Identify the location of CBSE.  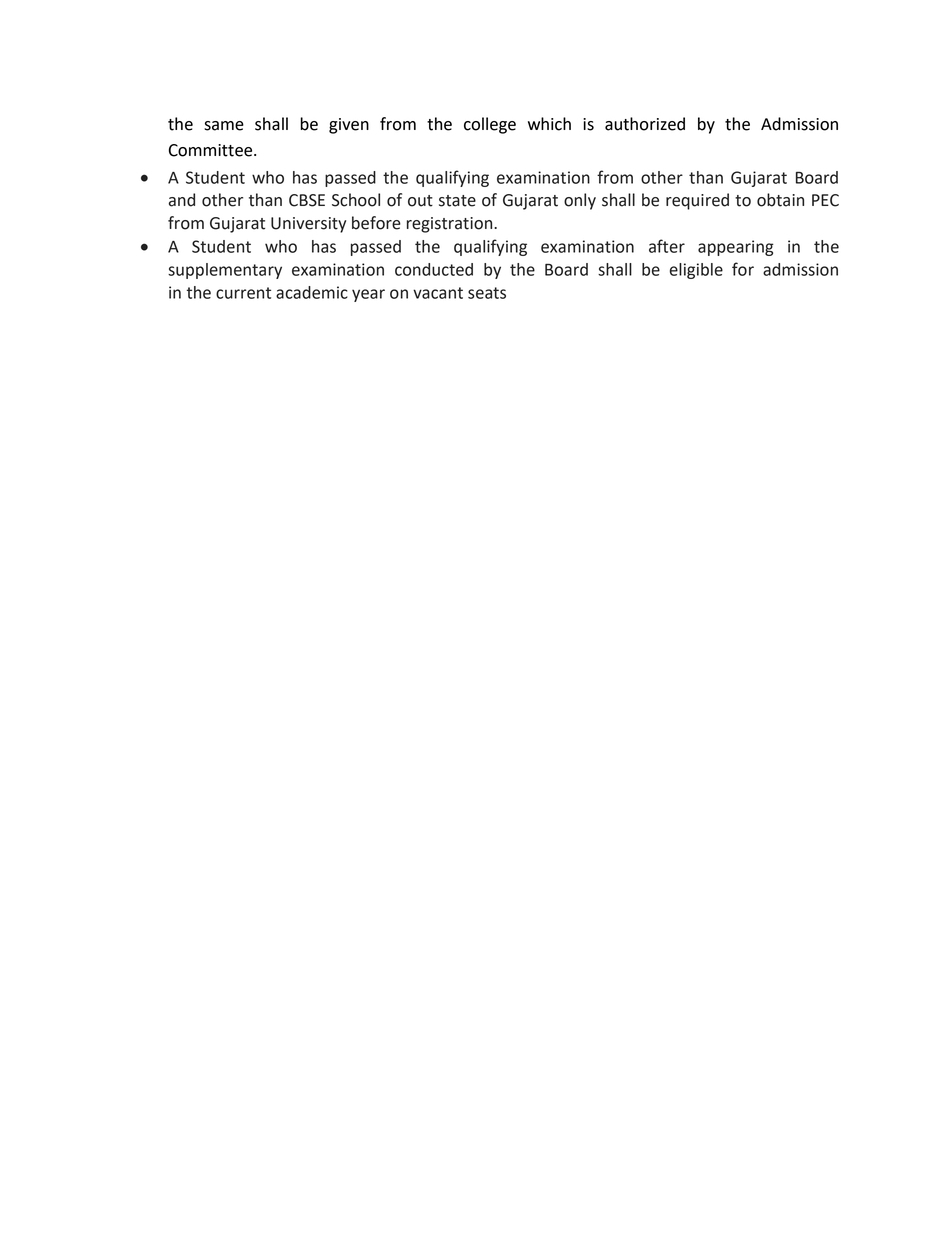
(307, 200).
